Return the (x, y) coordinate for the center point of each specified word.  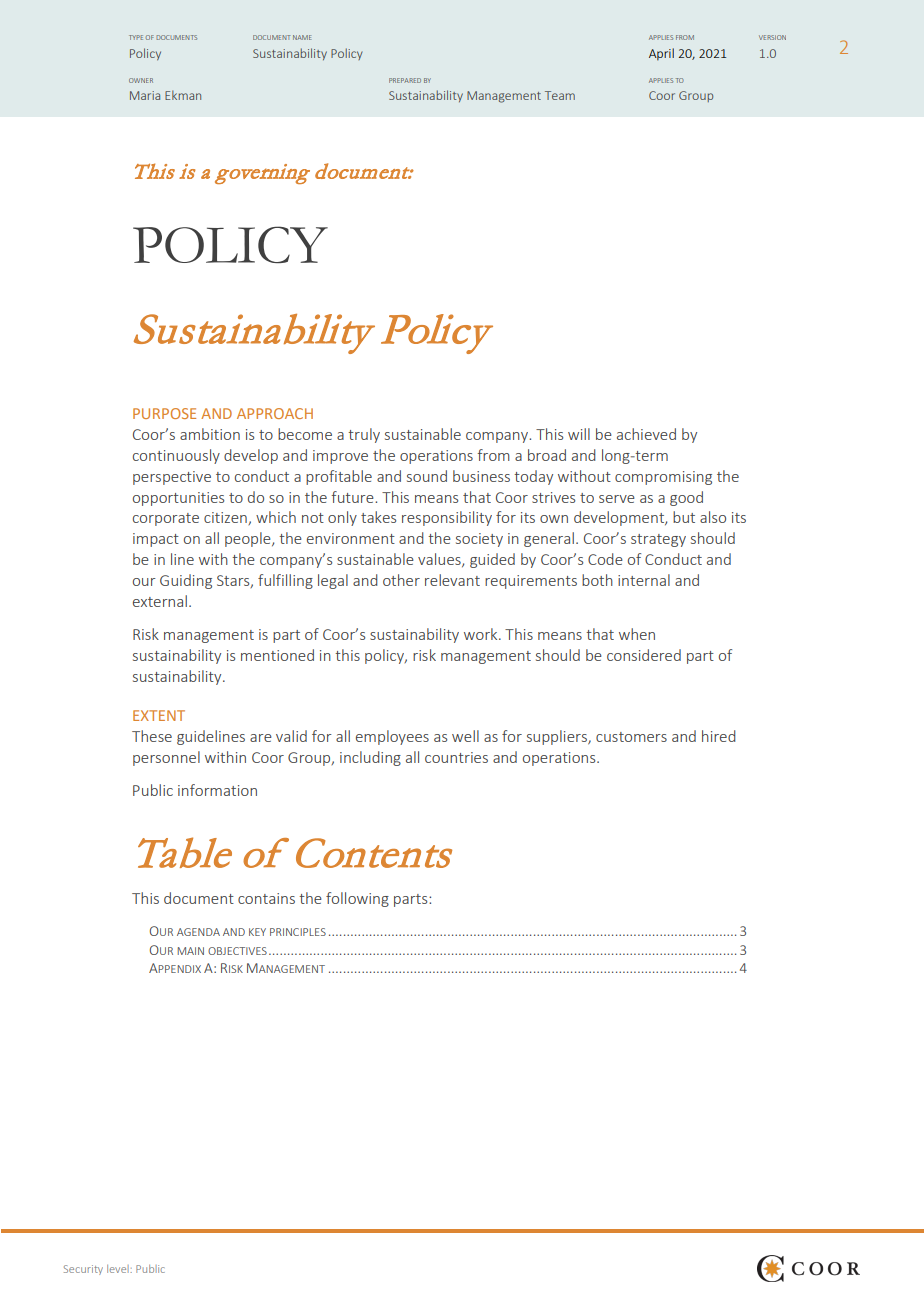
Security (83, 1270)
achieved (646, 434)
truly (364, 435)
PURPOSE (164, 413)
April (661, 54)
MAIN (190, 951)
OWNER (141, 80)
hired (719, 736)
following (357, 899)
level (119, 1269)
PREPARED (405, 80)
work (482, 634)
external (160, 601)
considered (644, 655)
